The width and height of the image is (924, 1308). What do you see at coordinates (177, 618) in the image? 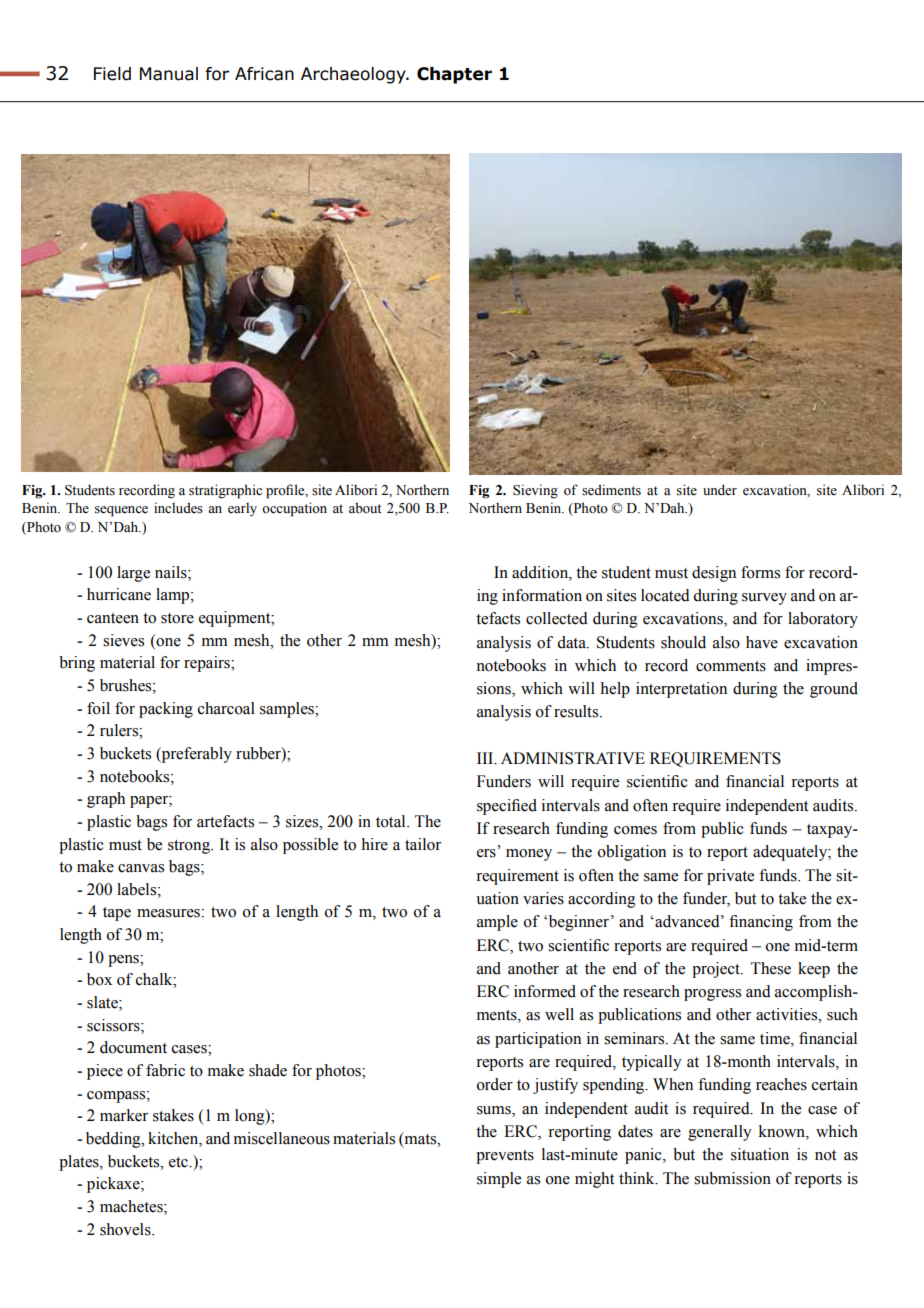
I see `store` at bounding box center [177, 618].
